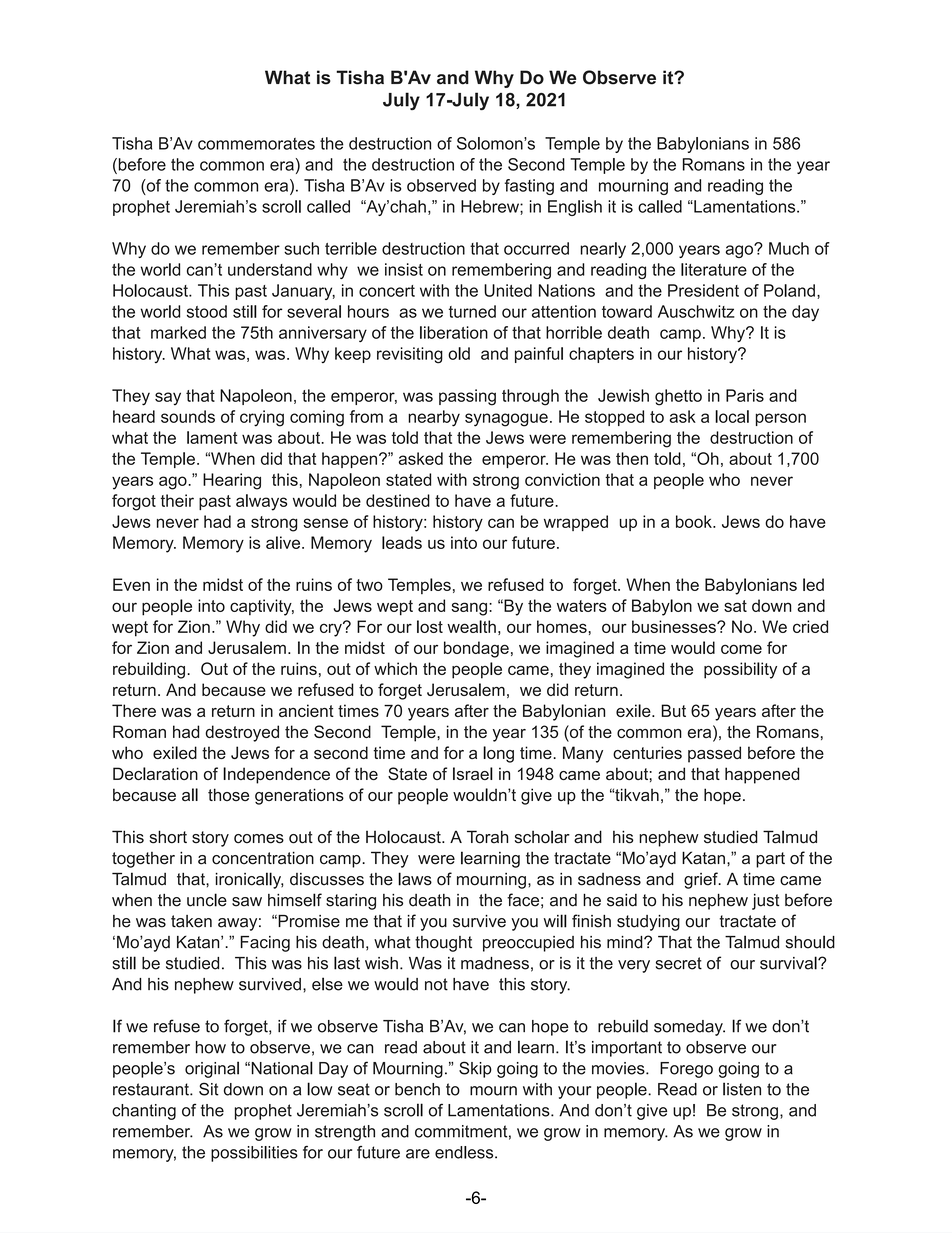  I want to click on Hearing, so click(232, 481).
